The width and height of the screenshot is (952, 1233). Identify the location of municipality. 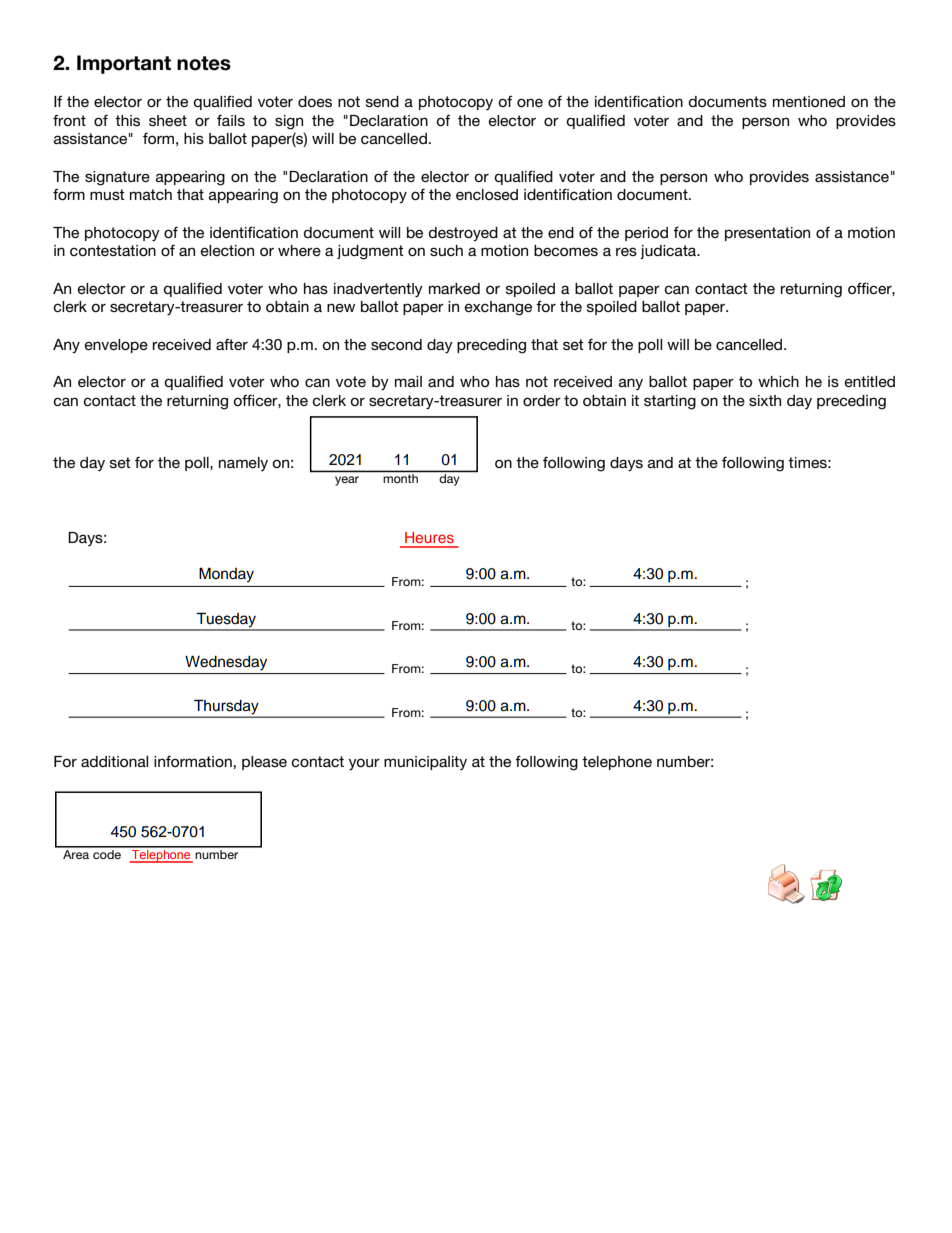
(425, 763).
